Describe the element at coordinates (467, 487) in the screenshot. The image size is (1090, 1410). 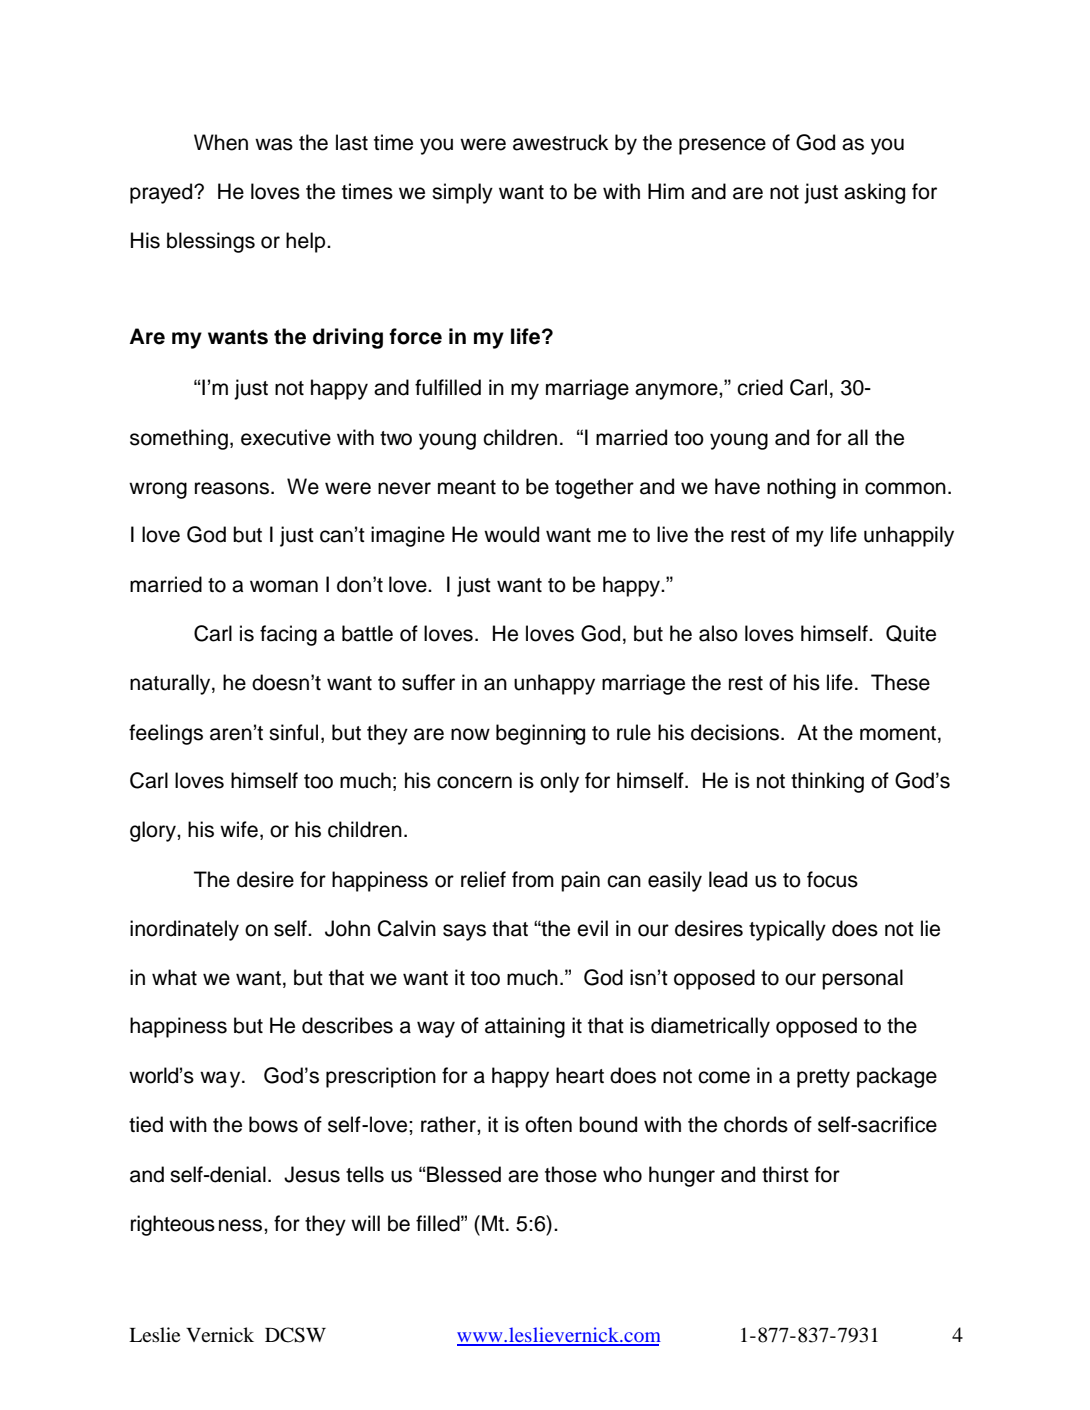
I see `meant` at that location.
